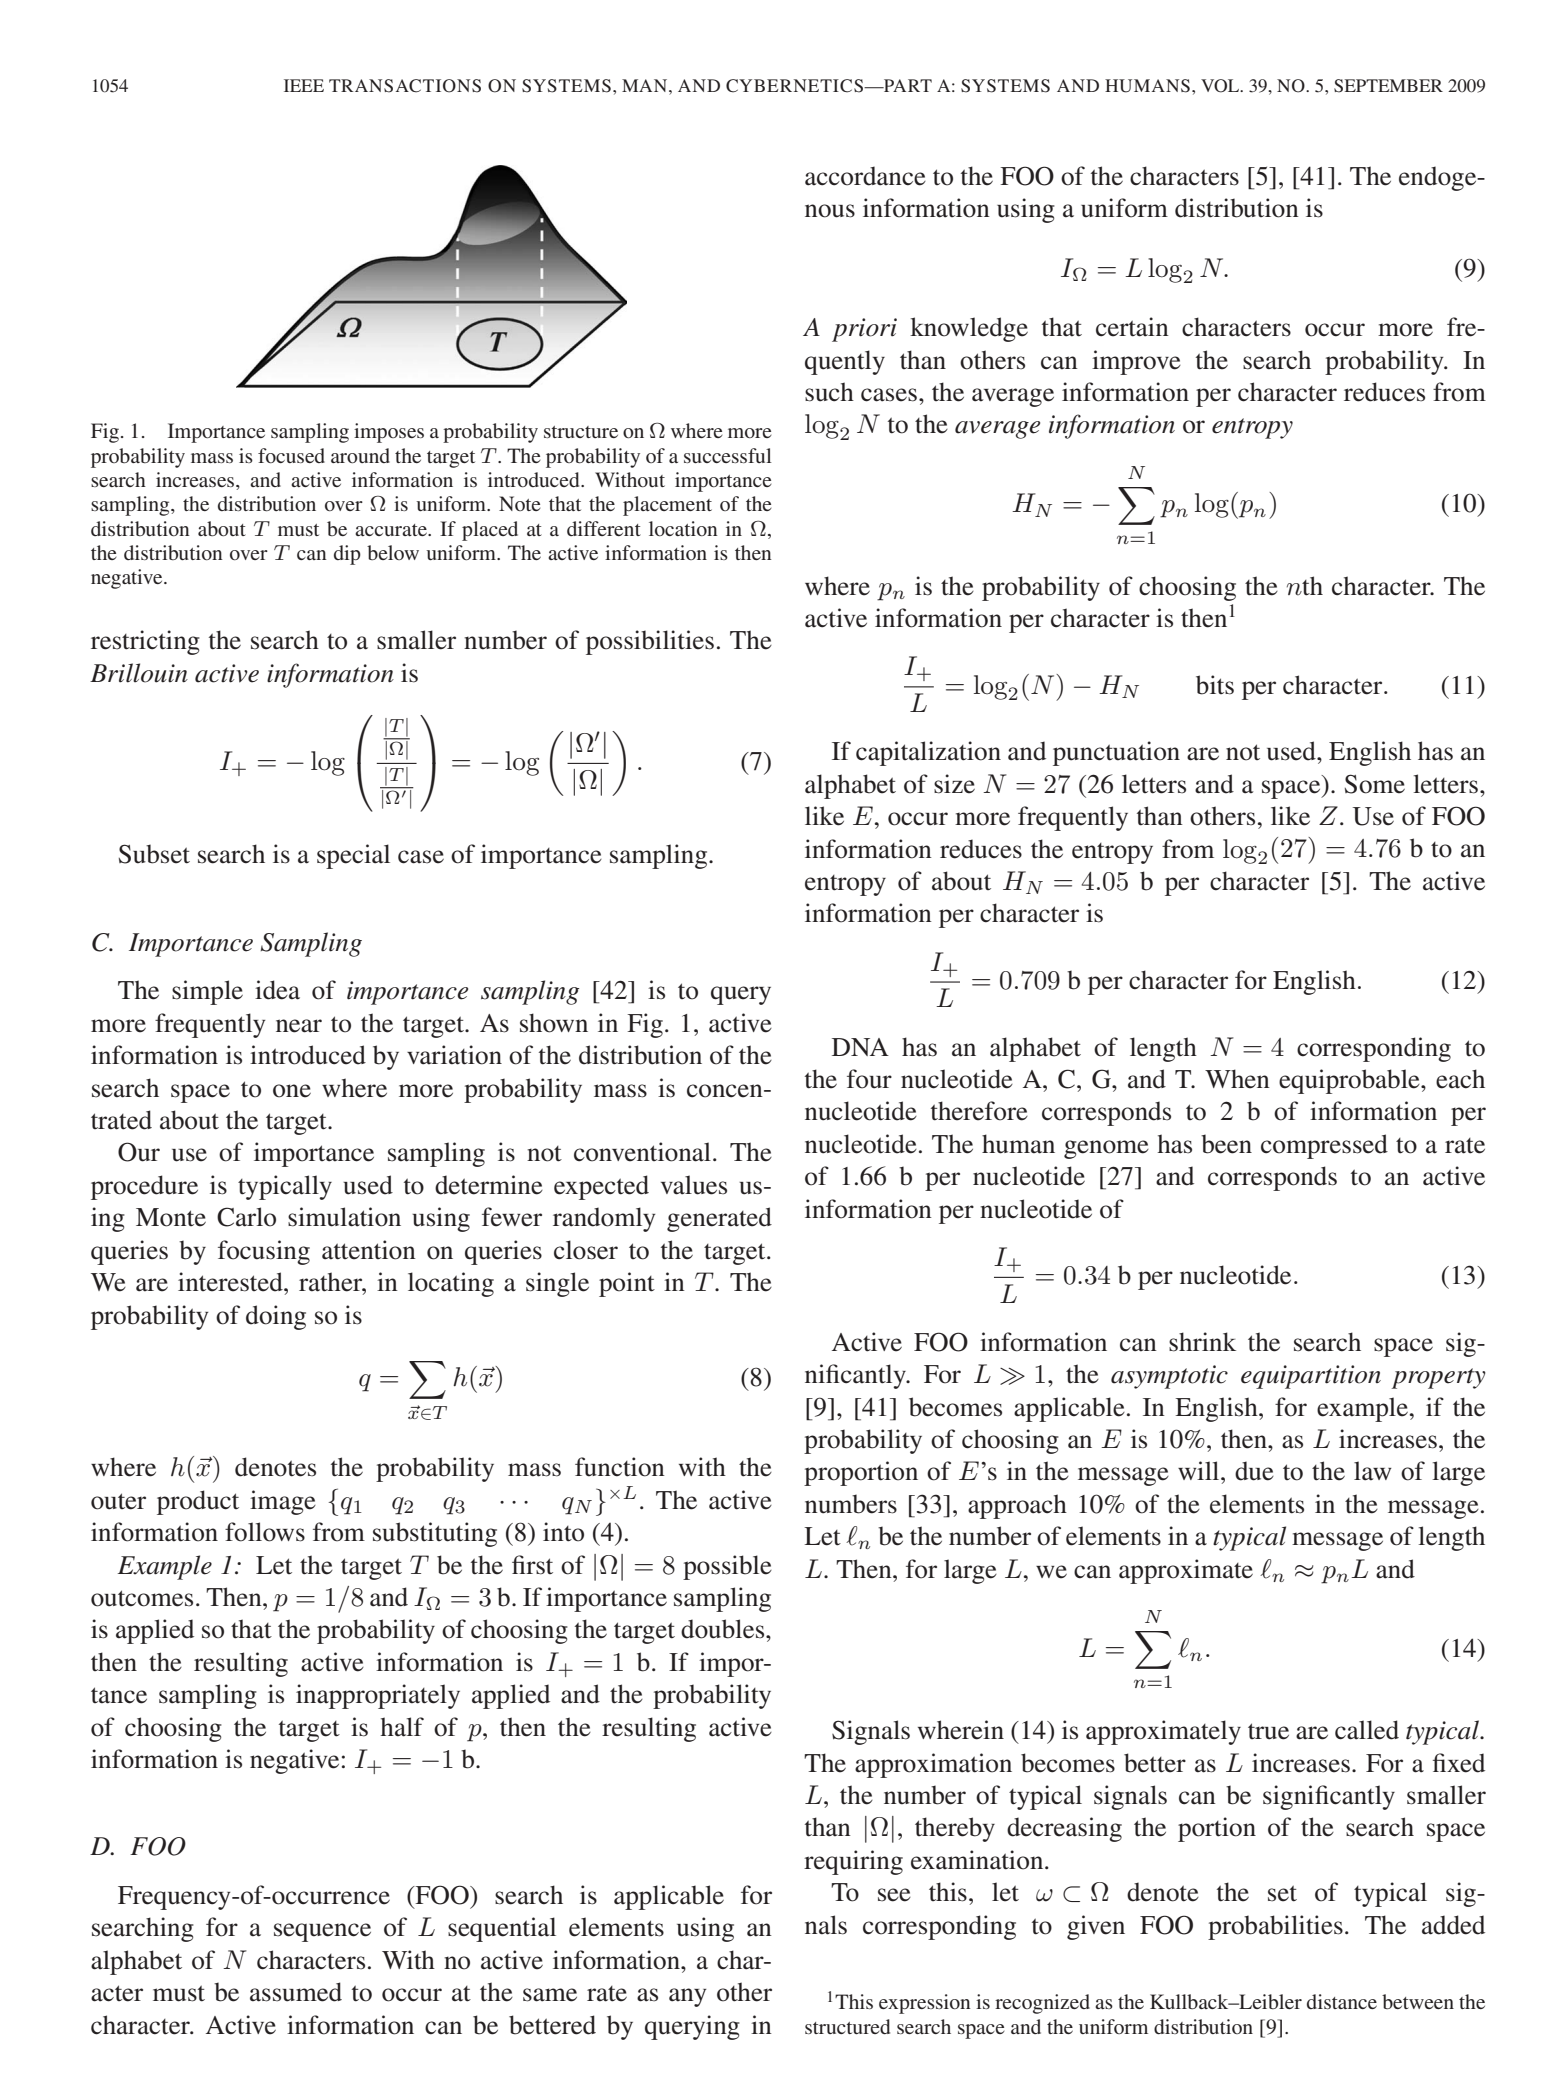 The width and height of the screenshot is (1563, 2100). What do you see at coordinates (1275, 1927) in the screenshot?
I see `probabilities` at bounding box center [1275, 1927].
